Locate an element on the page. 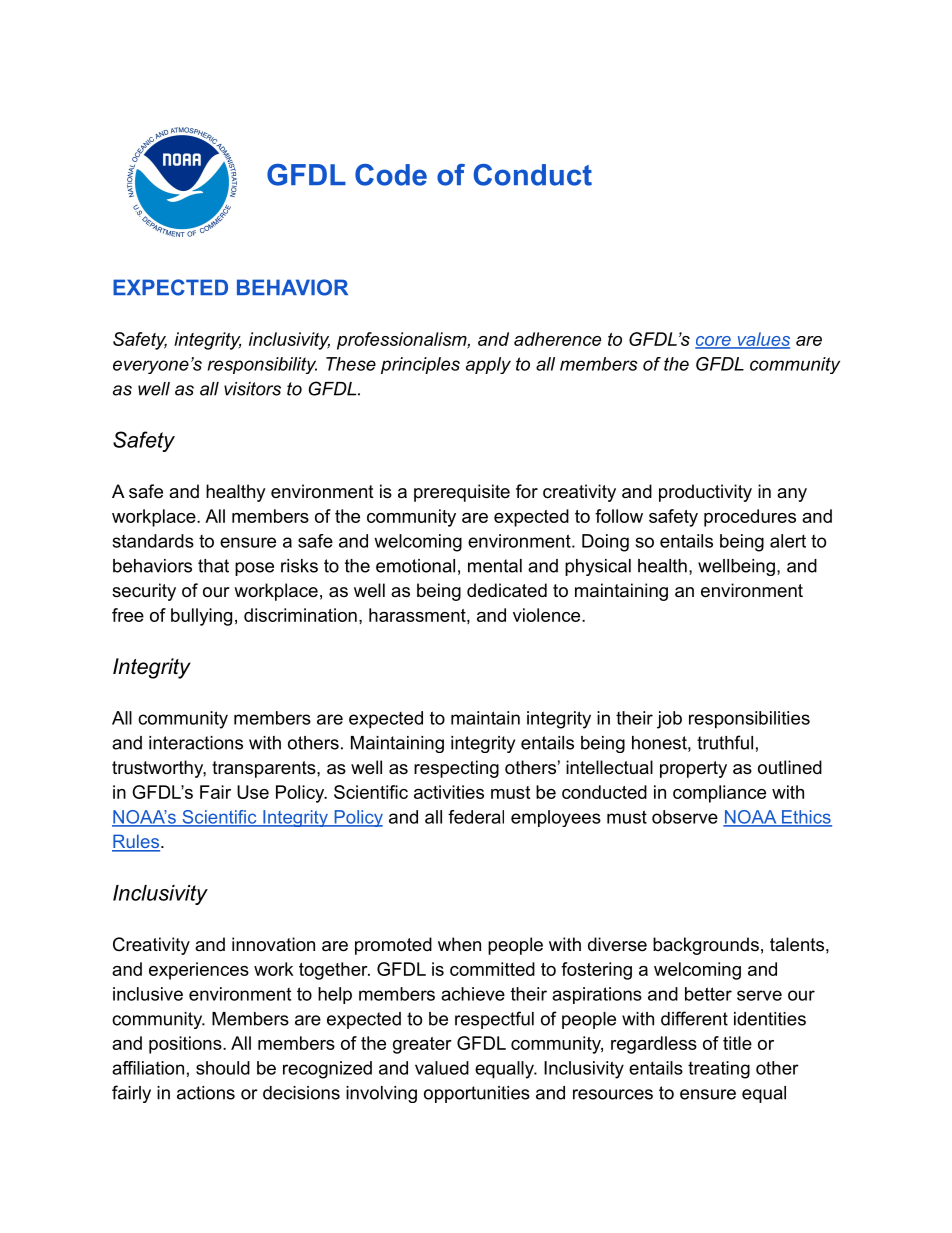 This document has width=952, height=1233. should is located at coordinates (223, 1068).
